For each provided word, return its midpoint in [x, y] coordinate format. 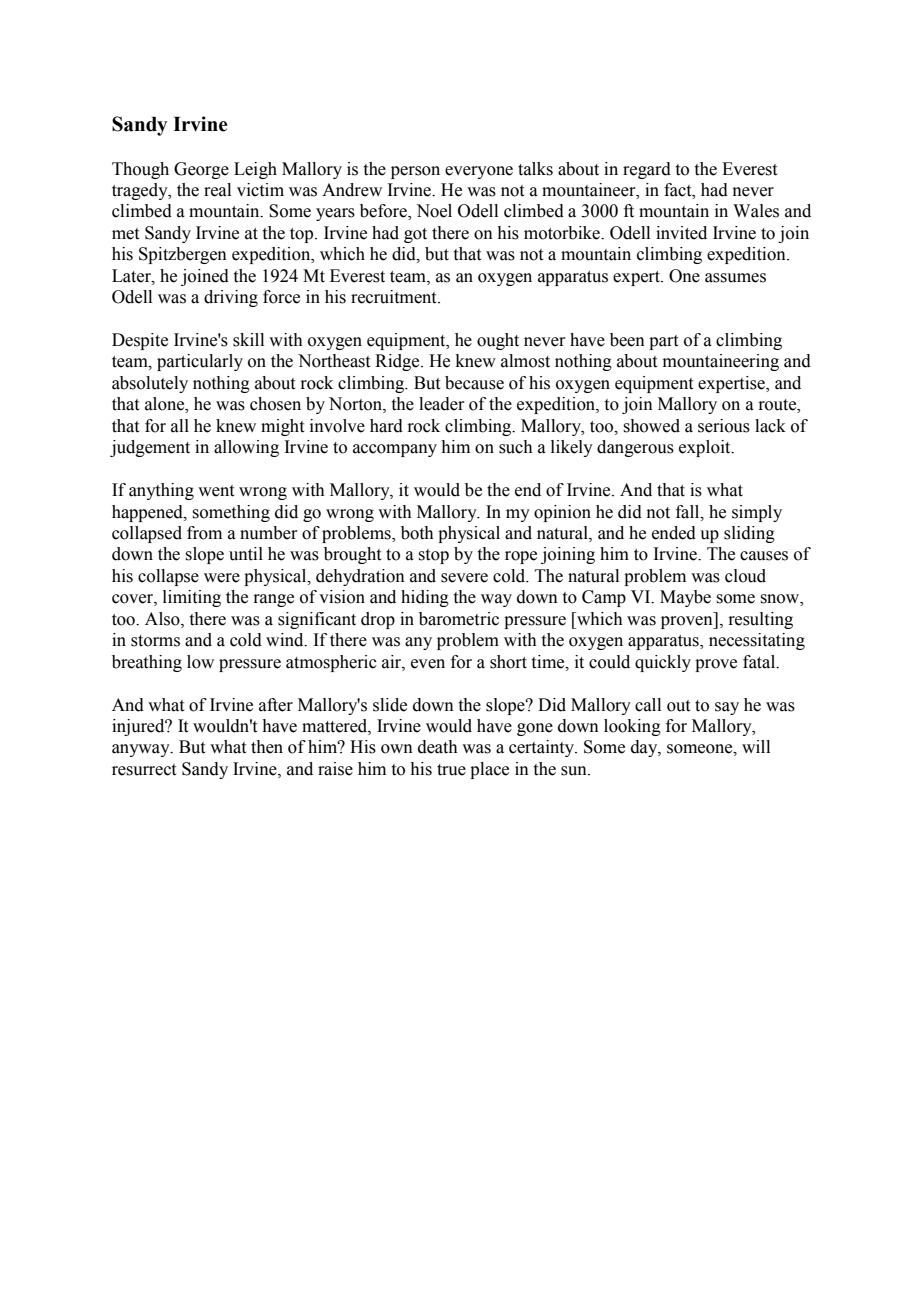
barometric [459, 619]
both [417, 533]
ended [674, 533]
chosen [275, 404]
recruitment [395, 297]
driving [231, 298]
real [217, 190]
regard [647, 170]
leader [442, 404]
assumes [735, 278]
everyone [479, 172]
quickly [663, 663]
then [267, 747]
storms [155, 641]
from [204, 533]
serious [724, 426]
